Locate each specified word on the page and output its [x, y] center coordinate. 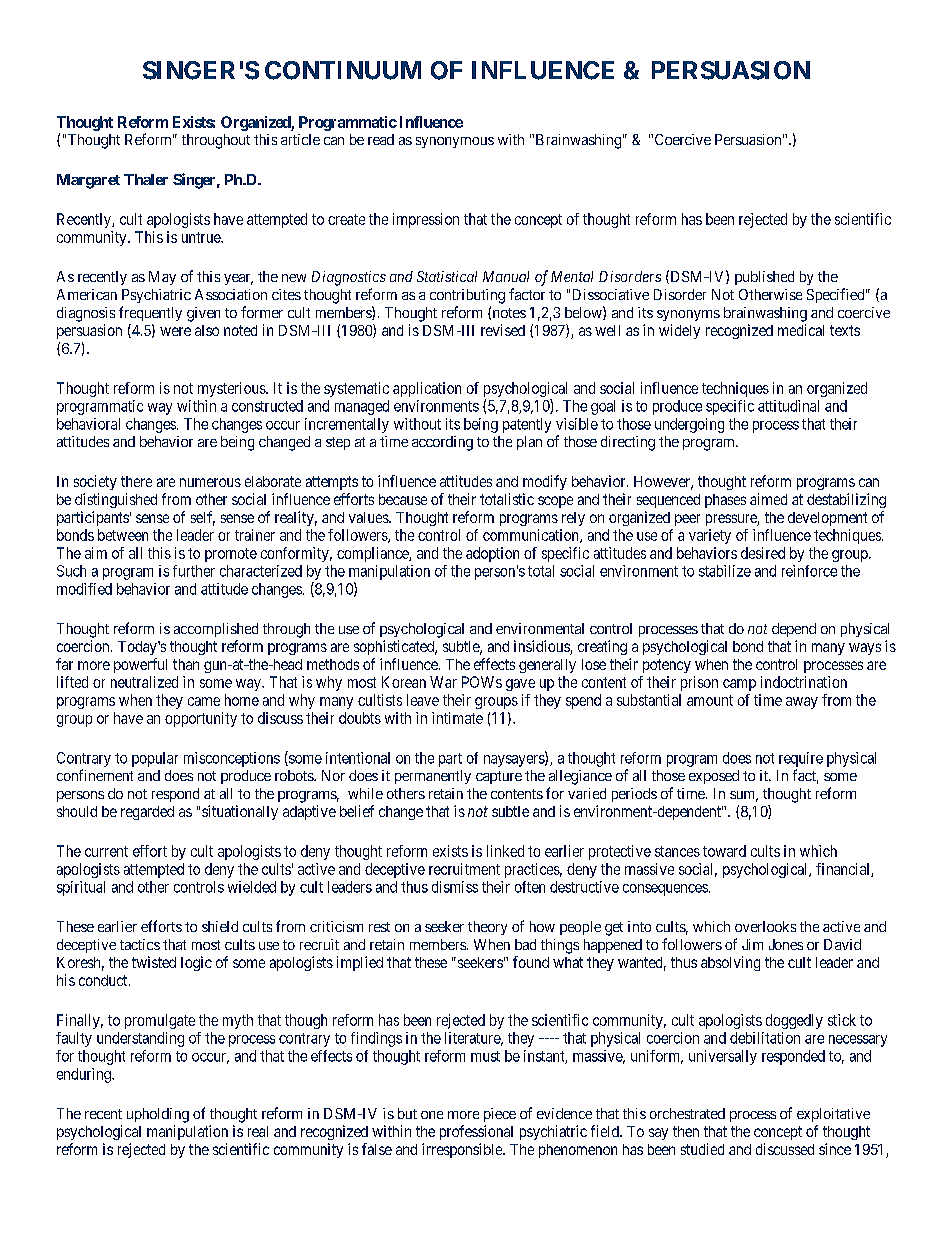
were [175, 331]
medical [801, 330]
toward [724, 851]
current [106, 851]
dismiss [455, 887]
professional [476, 1132]
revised [503, 330]
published [764, 278]
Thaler [146, 179]
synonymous [455, 142]
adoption [492, 554]
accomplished [216, 630]
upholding [158, 1115]
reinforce [809, 571]
